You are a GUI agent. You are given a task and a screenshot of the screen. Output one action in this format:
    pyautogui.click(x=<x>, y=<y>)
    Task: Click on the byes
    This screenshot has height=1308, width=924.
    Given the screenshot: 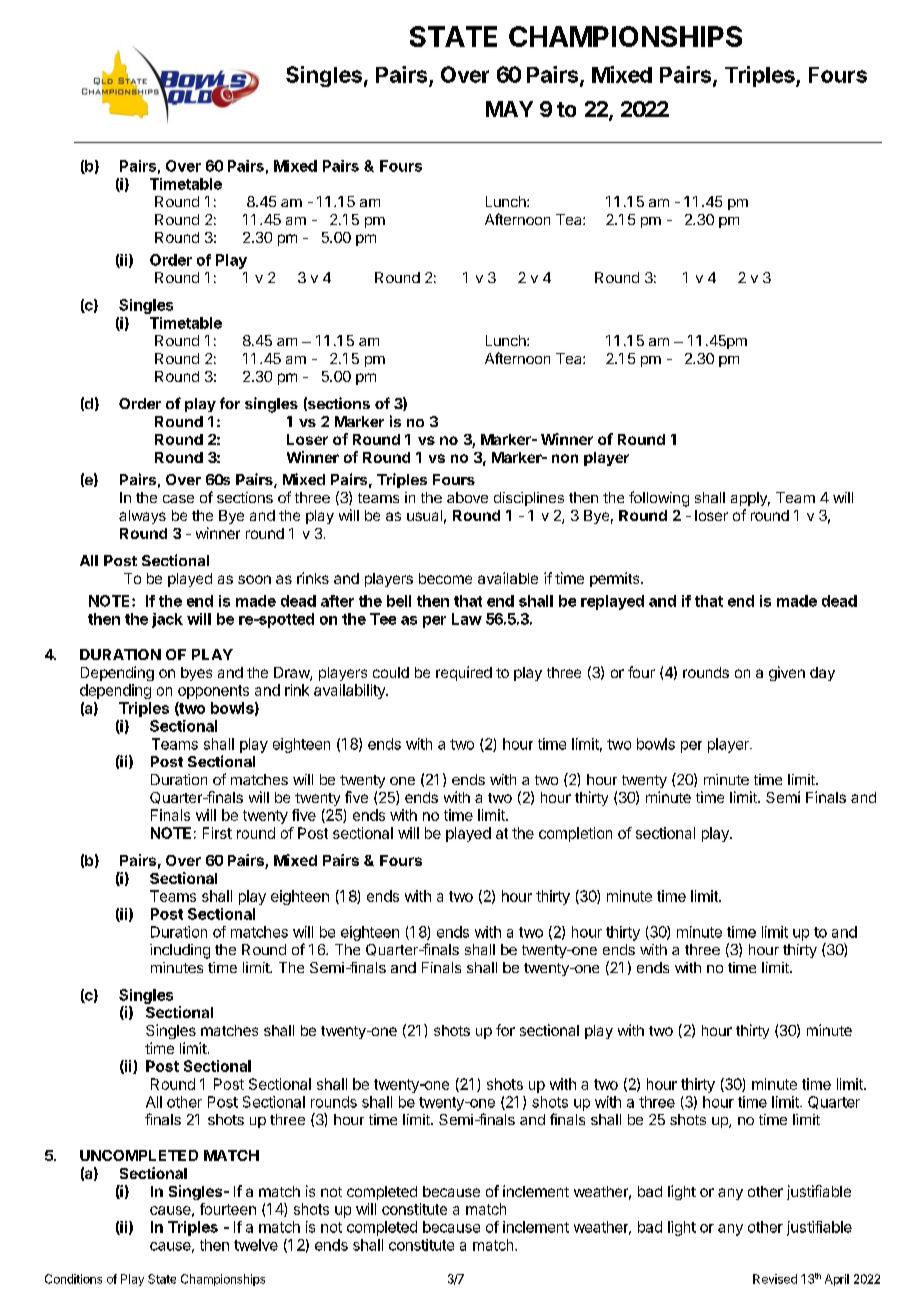 What is the action you would take?
    pyautogui.click(x=196, y=674)
